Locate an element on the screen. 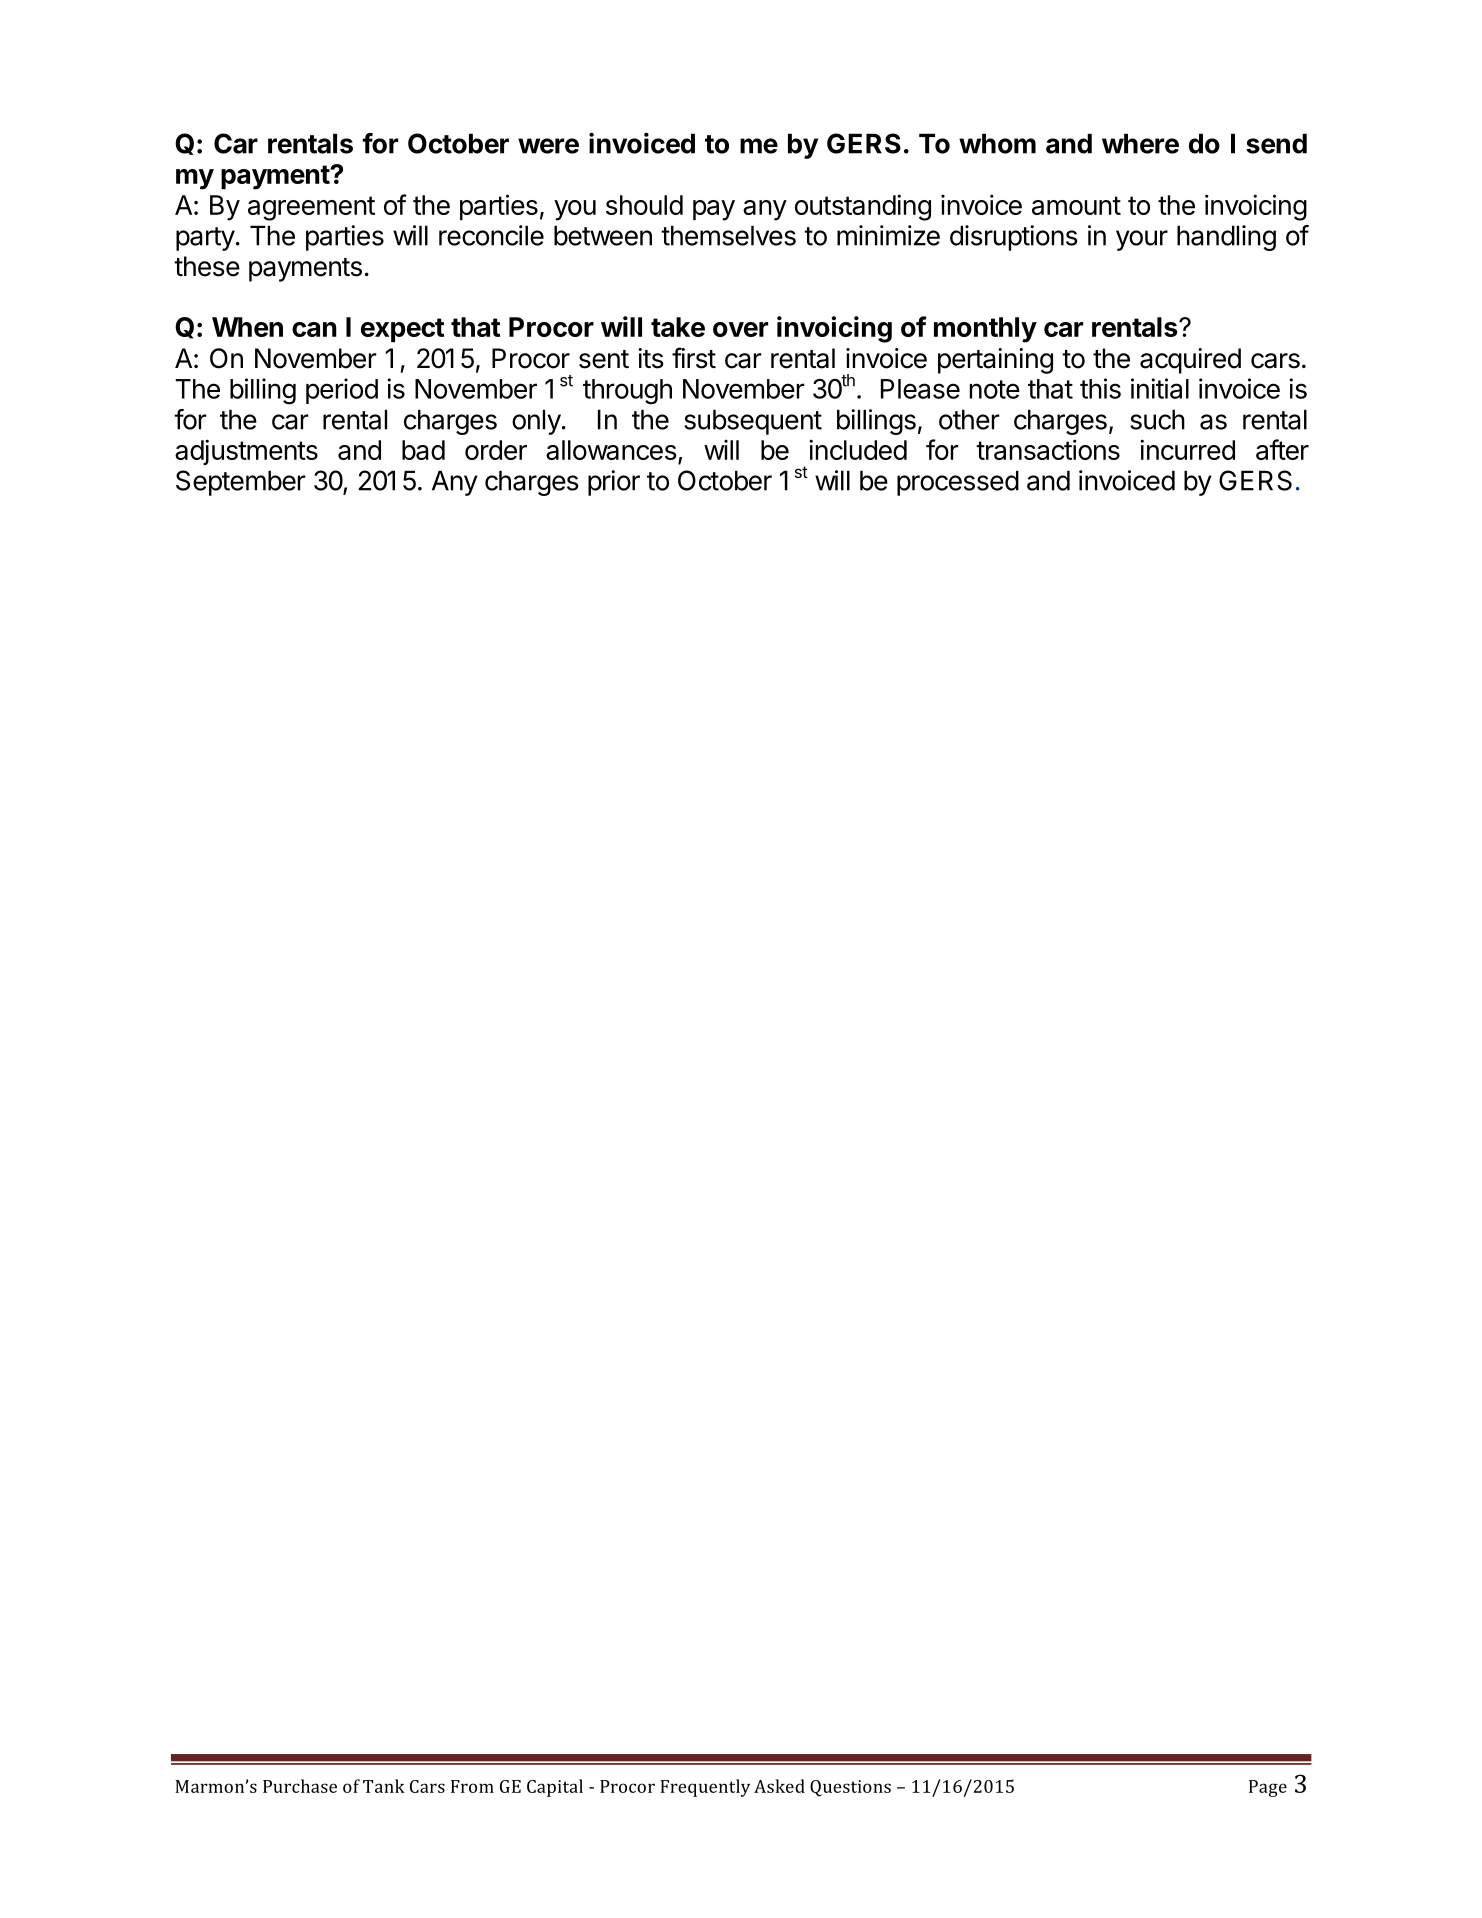 This screenshot has width=1482, height=1918. agreement is located at coordinates (311, 208).
